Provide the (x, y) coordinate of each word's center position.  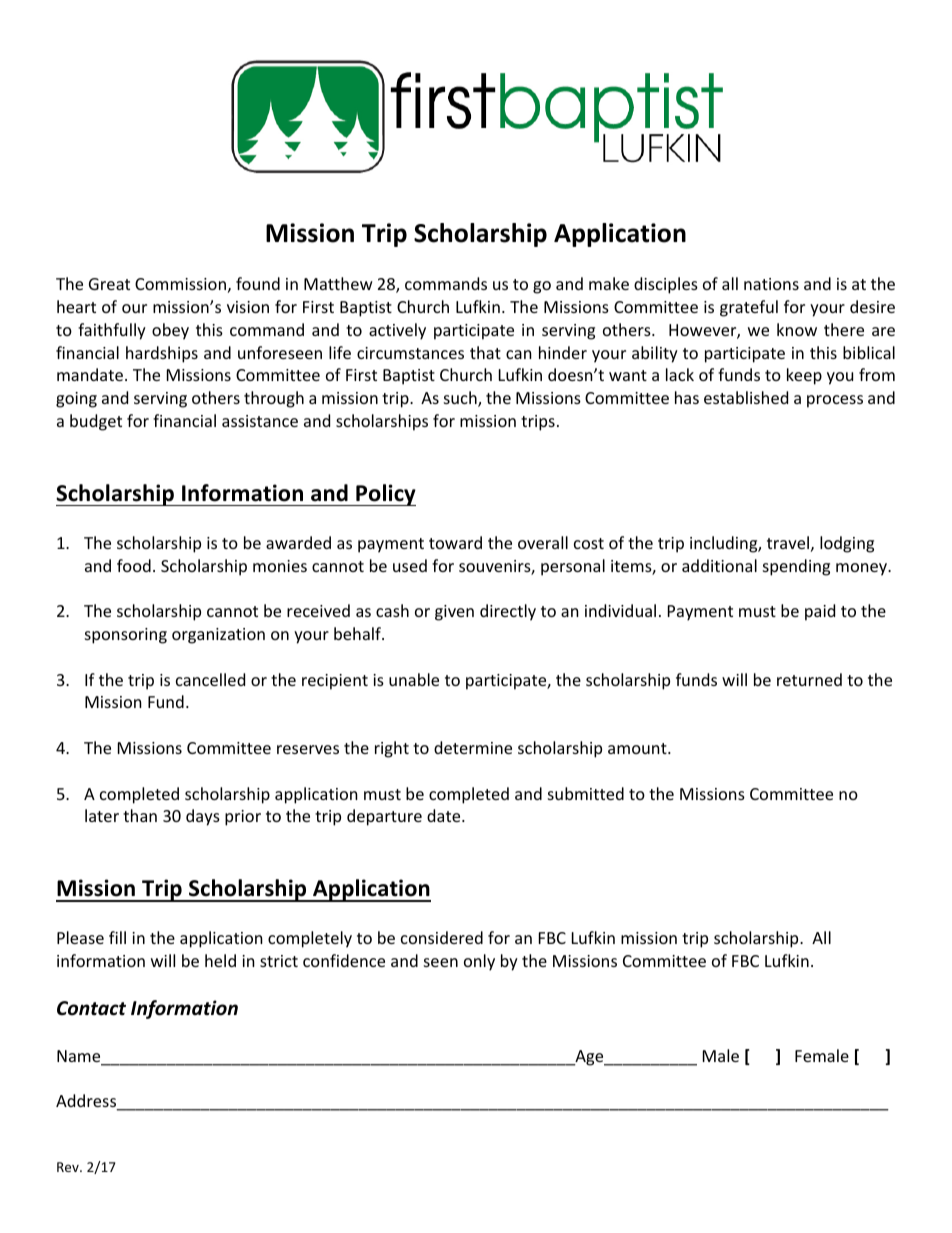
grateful (749, 308)
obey (170, 331)
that (485, 352)
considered (442, 937)
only (479, 962)
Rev (69, 1167)
